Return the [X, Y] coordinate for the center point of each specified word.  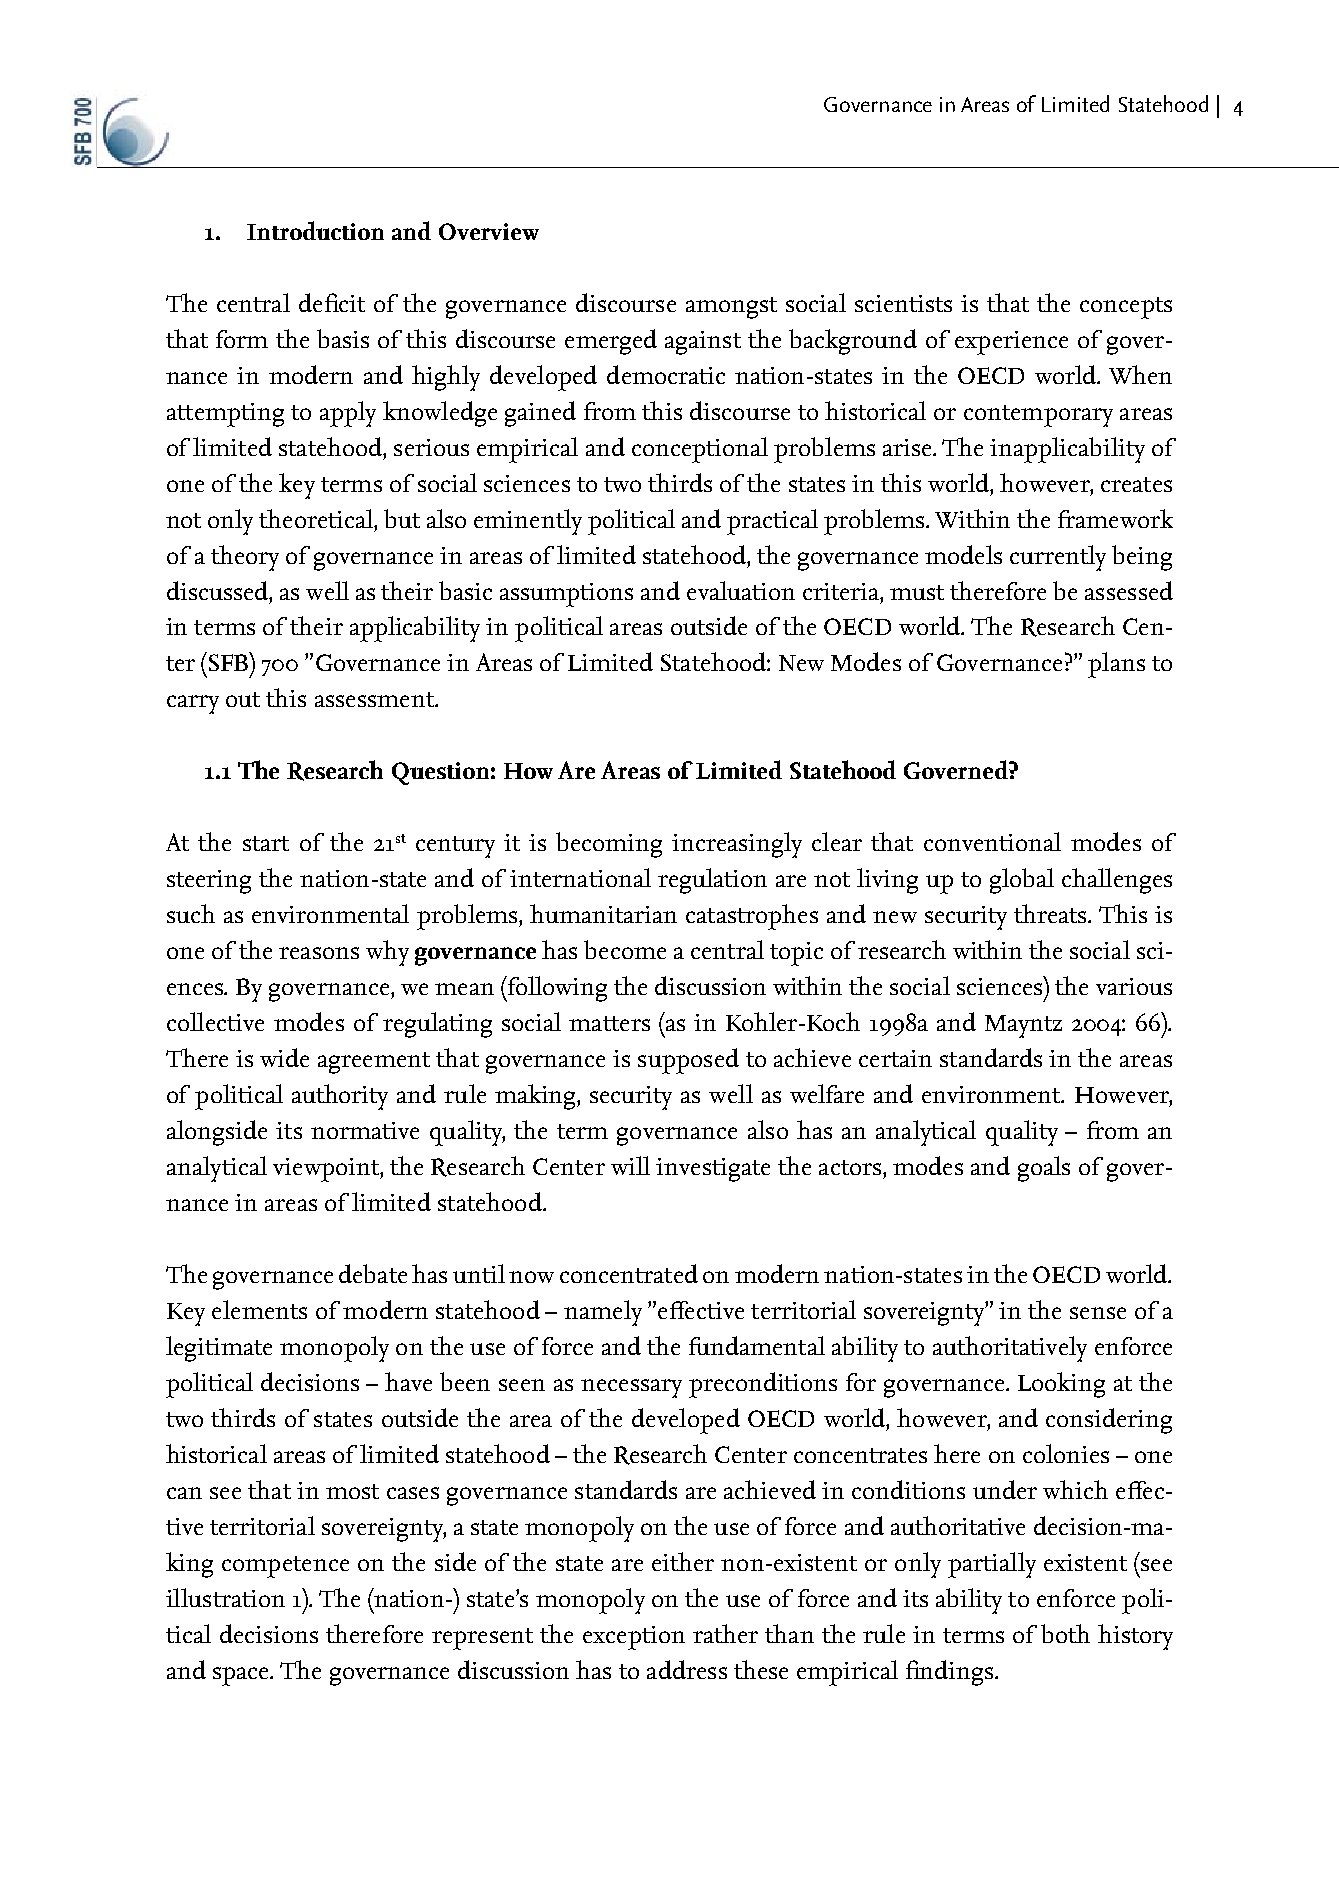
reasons [319, 953]
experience [1011, 343]
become [625, 949]
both [1065, 1633]
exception [634, 1638]
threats [1052, 913]
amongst [731, 308]
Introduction [315, 230]
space [242, 1676]
